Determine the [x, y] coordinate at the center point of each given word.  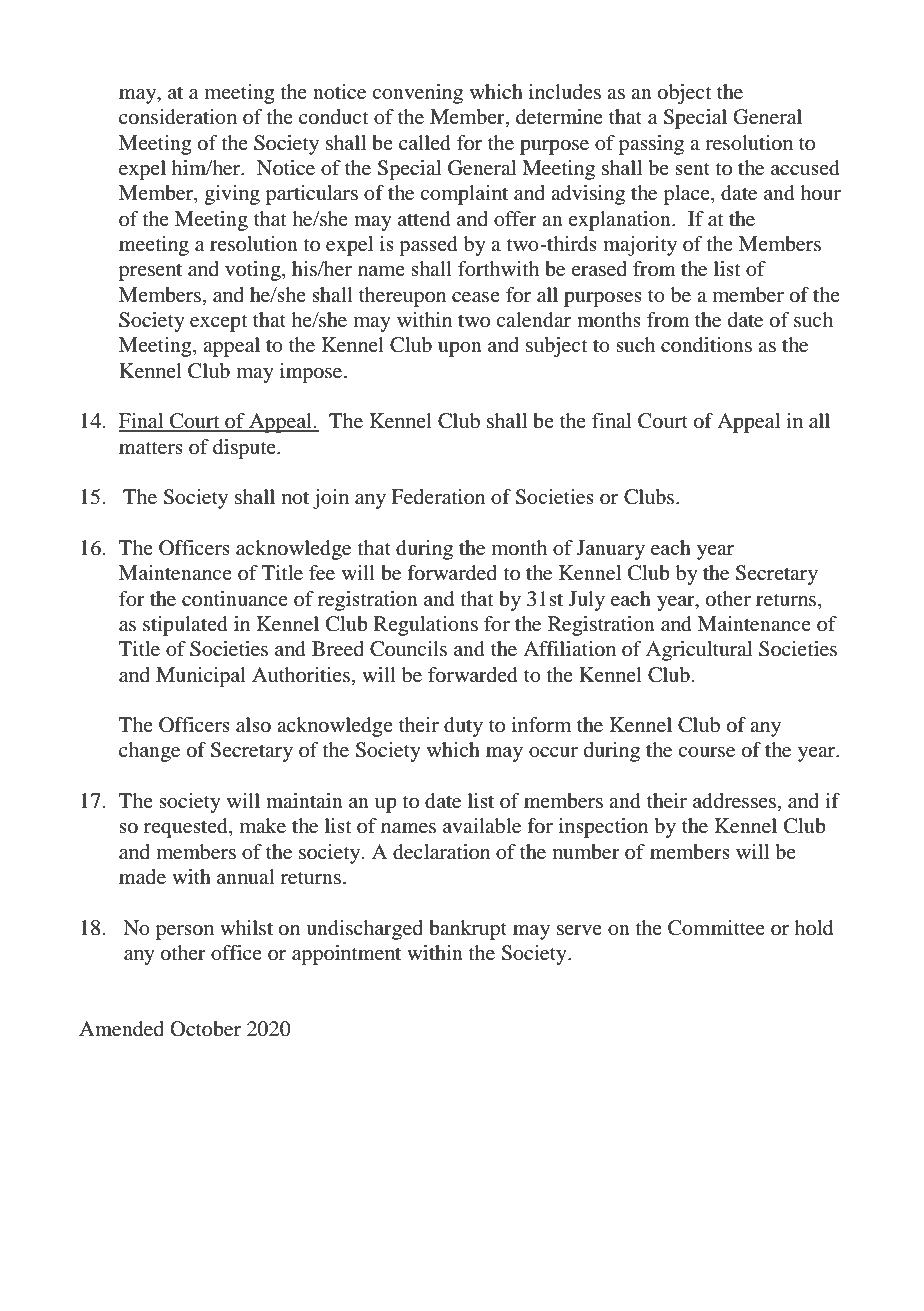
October [205, 1029]
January [611, 550]
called [425, 143]
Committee [716, 928]
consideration [178, 117]
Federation [438, 497]
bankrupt [468, 930]
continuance [235, 599]
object [685, 94]
